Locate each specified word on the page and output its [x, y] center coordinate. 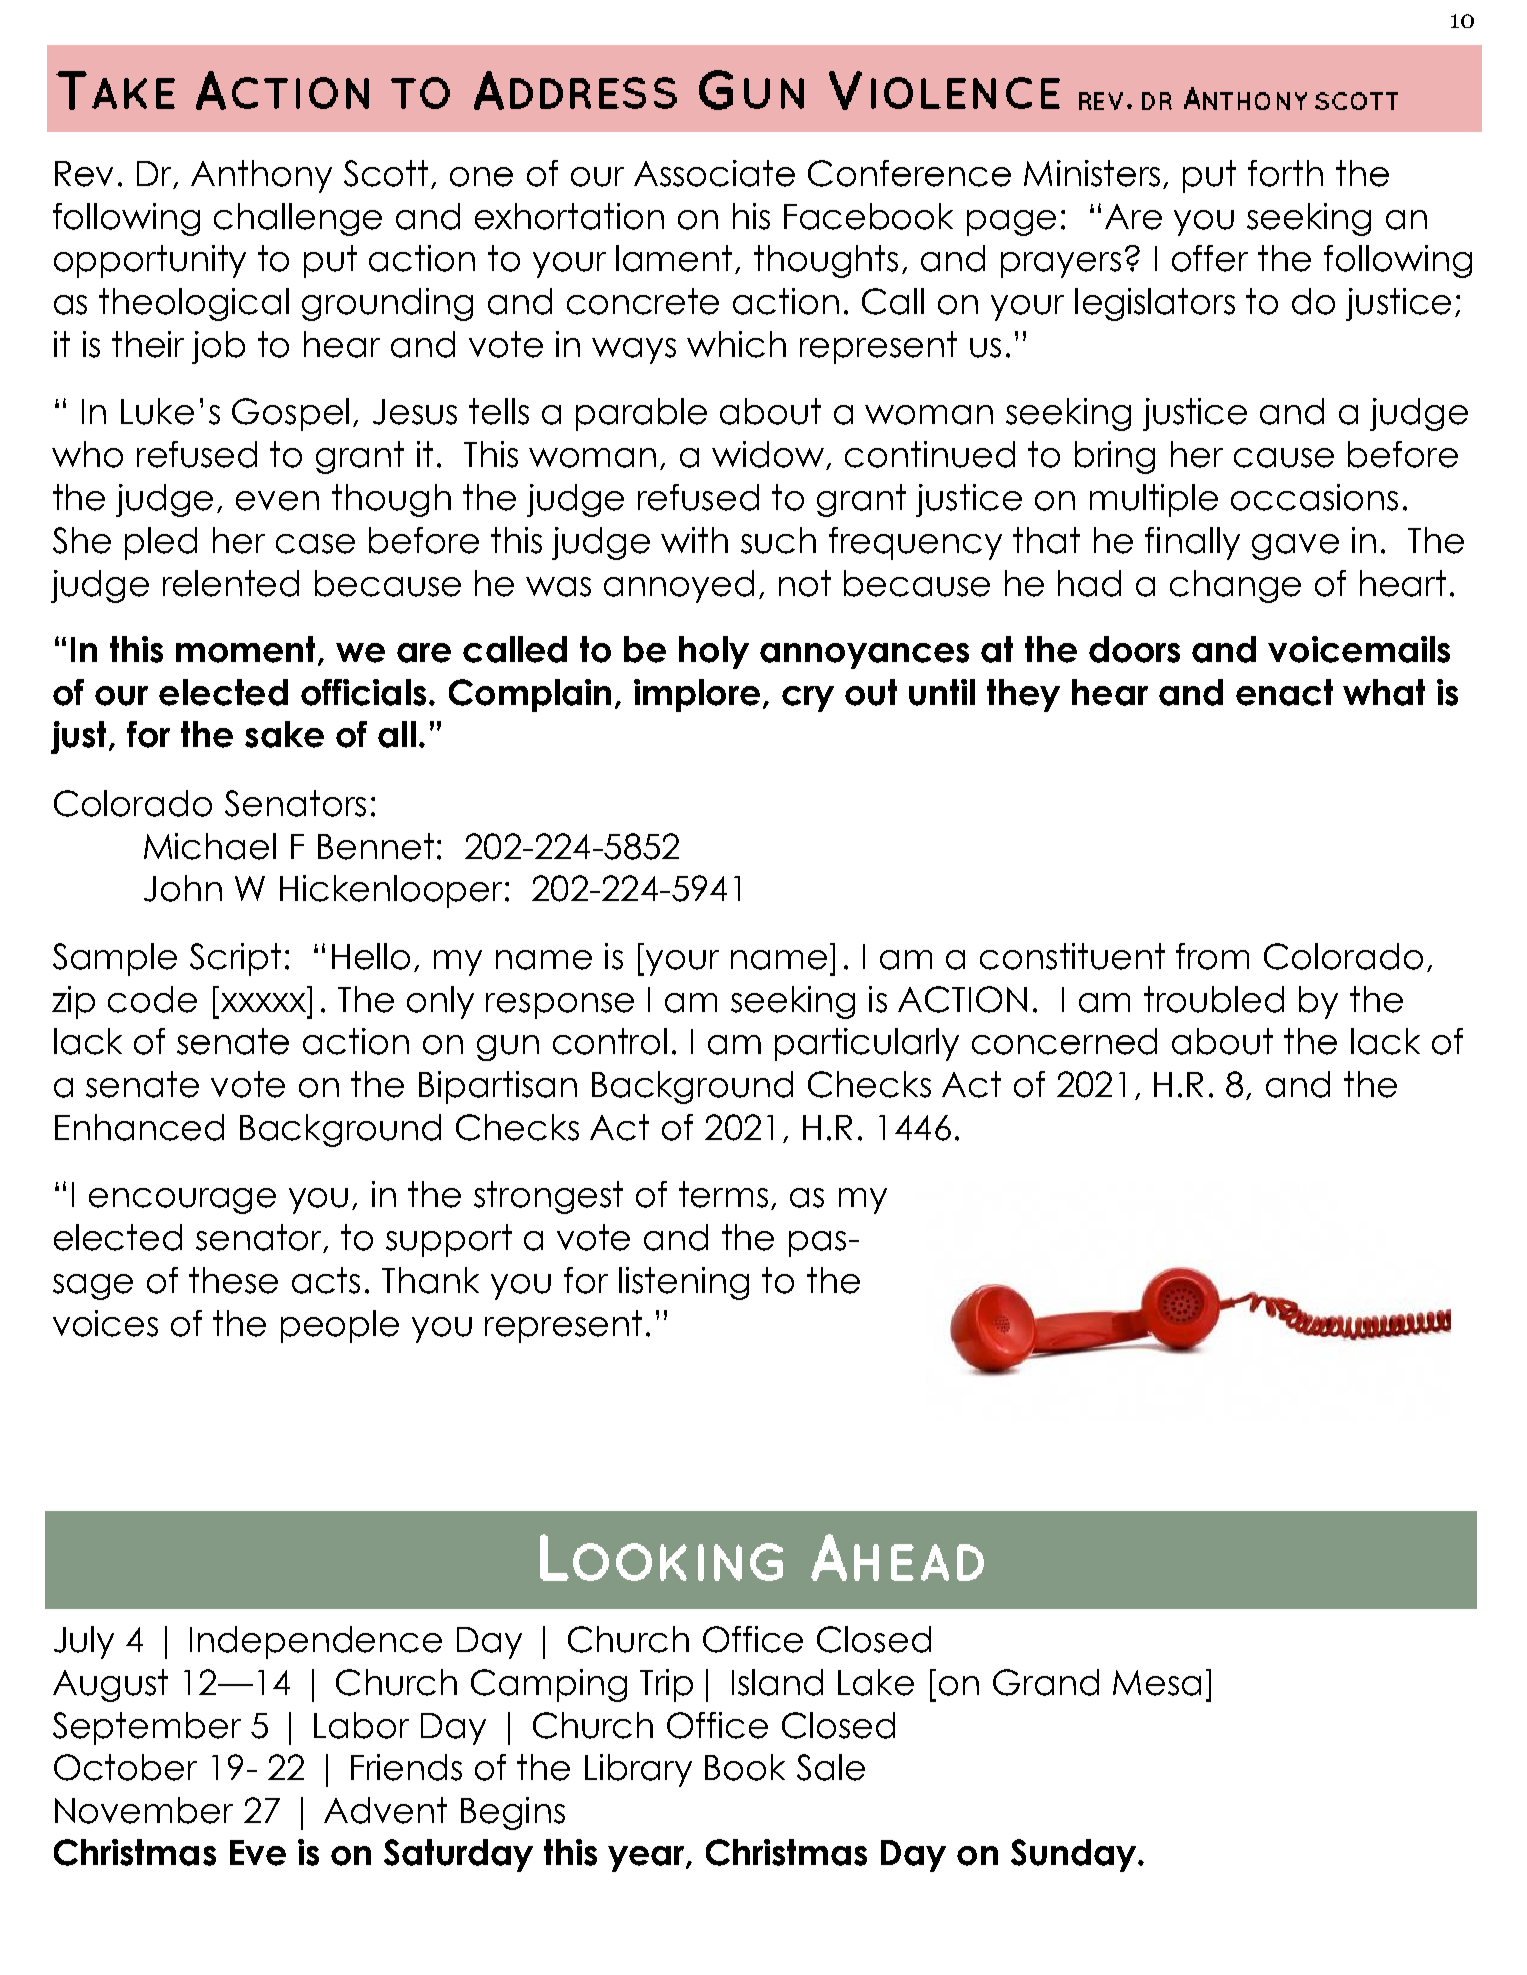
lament [676, 259]
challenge [298, 219]
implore [697, 695]
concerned [1064, 1041]
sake [284, 734]
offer [1210, 258]
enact [1284, 692]
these [233, 1280]
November [144, 1810]
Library [638, 1770]
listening [684, 1283]
